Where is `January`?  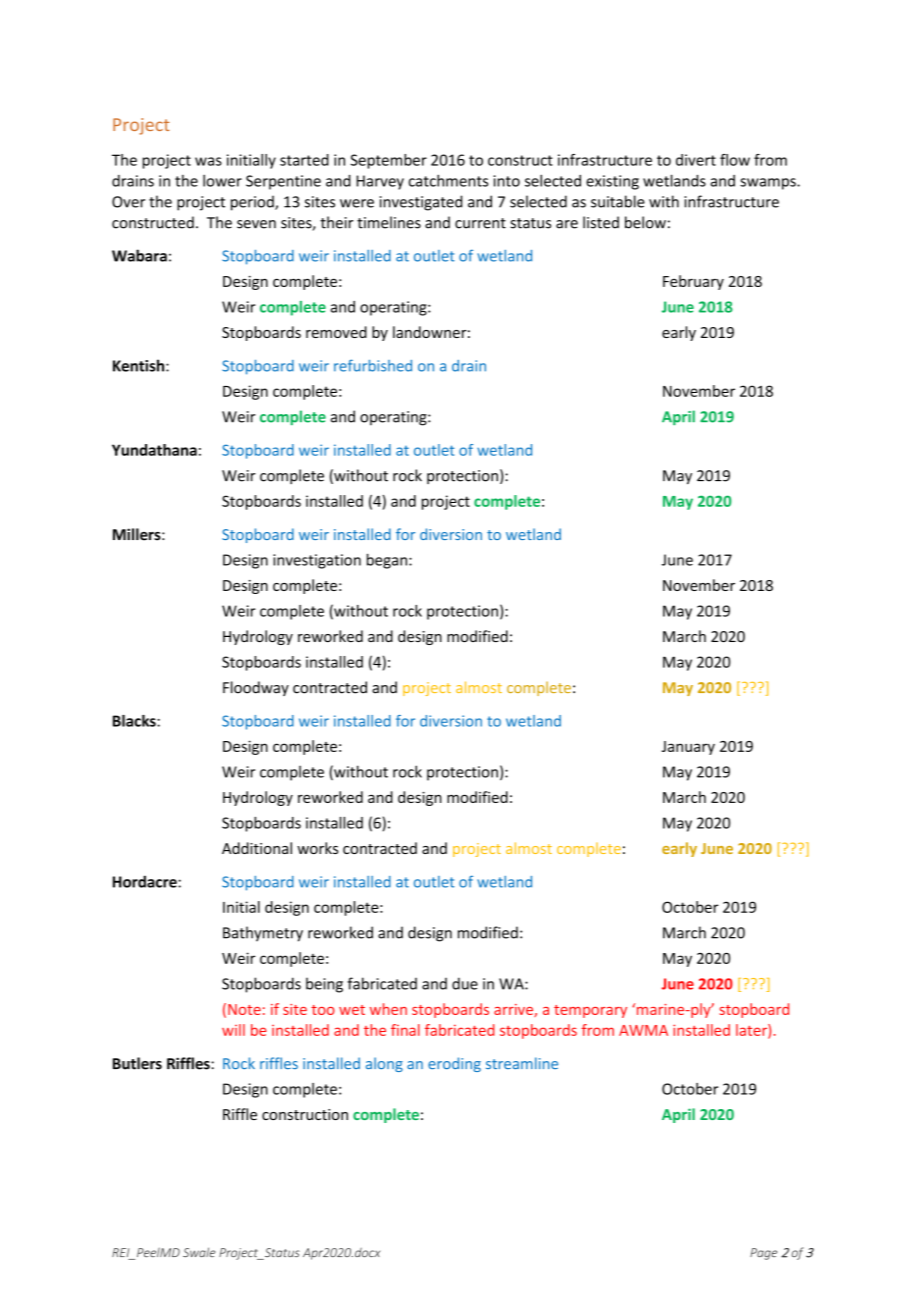 January is located at coordinates (688, 748).
